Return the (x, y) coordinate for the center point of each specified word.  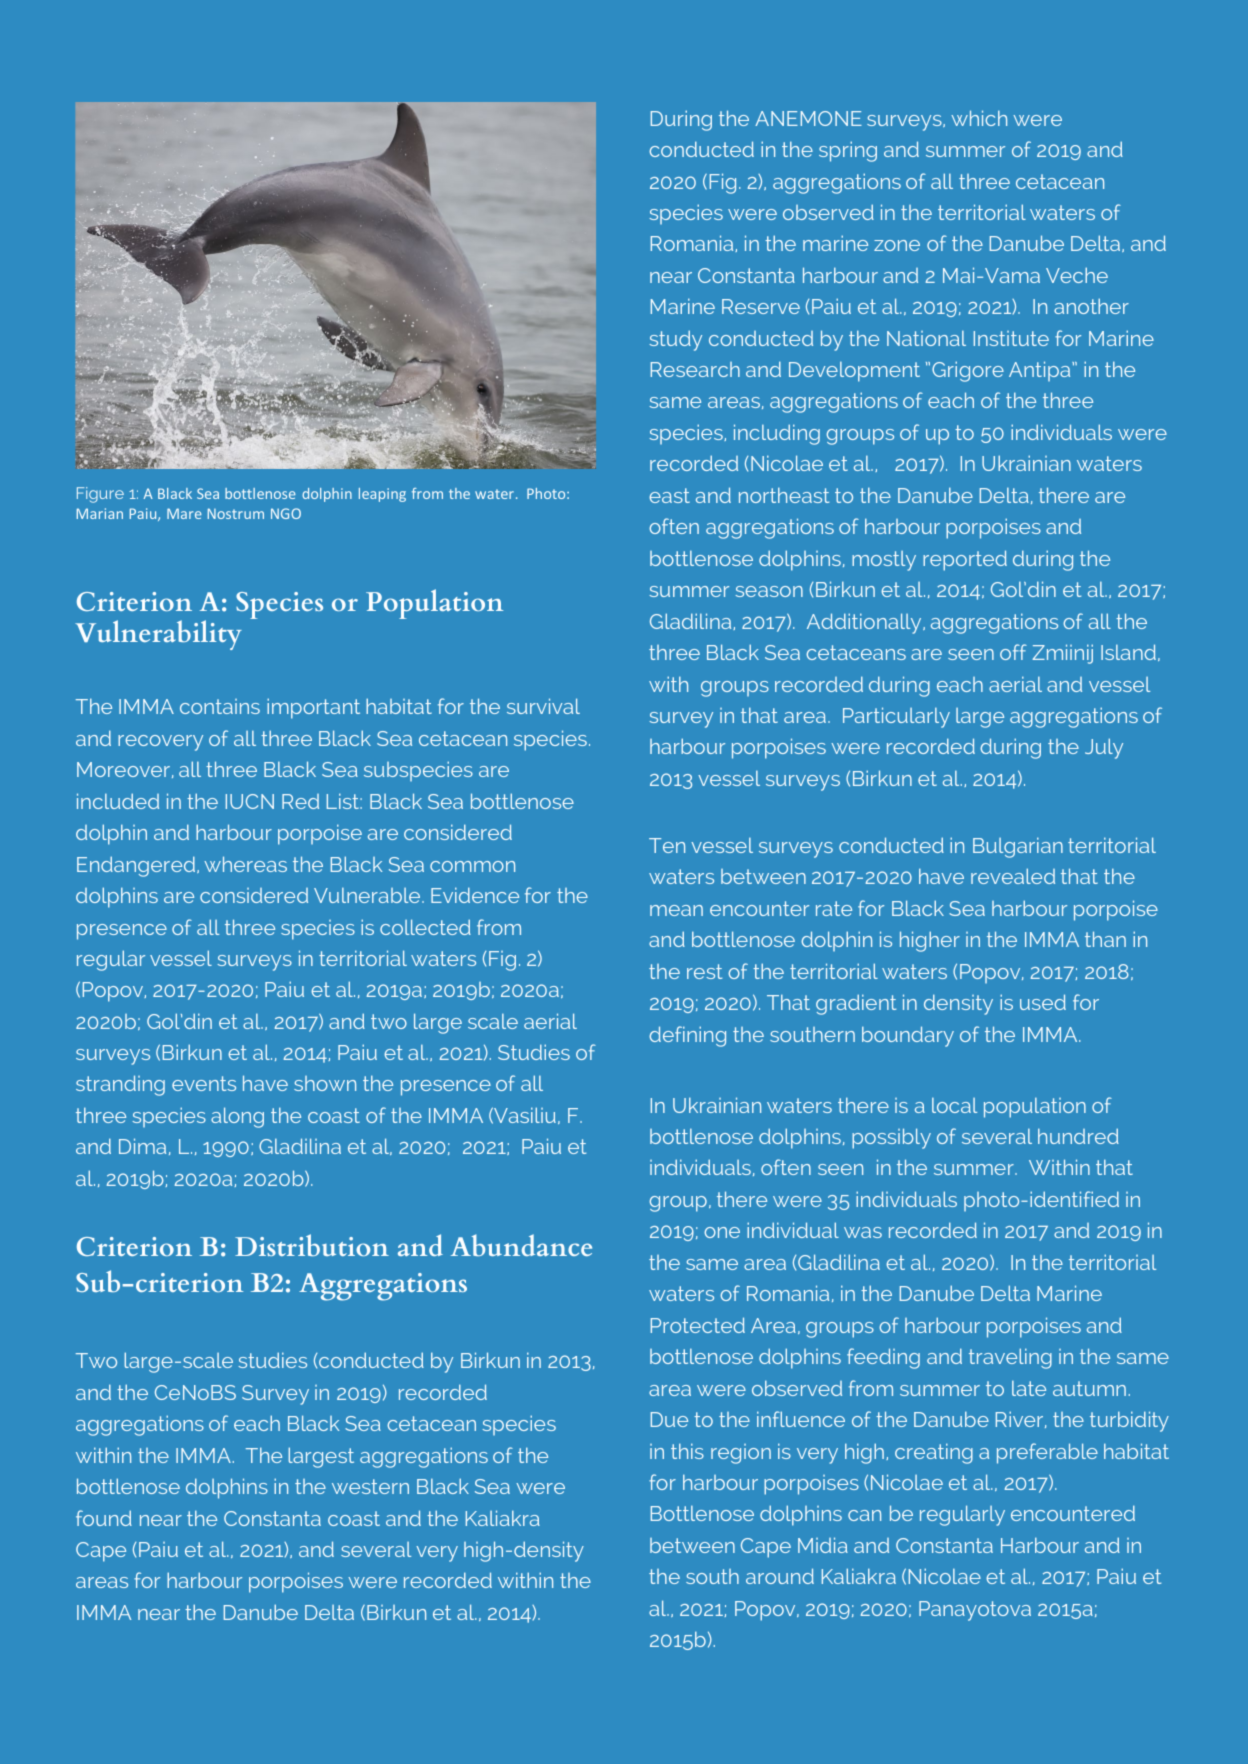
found (104, 1518)
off (1013, 652)
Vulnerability (158, 635)
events (204, 1083)
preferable (1047, 1453)
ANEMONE (808, 118)
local (954, 1105)
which (979, 118)
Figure (100, 495)
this (687, 1451)
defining (687, 1036)
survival (543, 706)
